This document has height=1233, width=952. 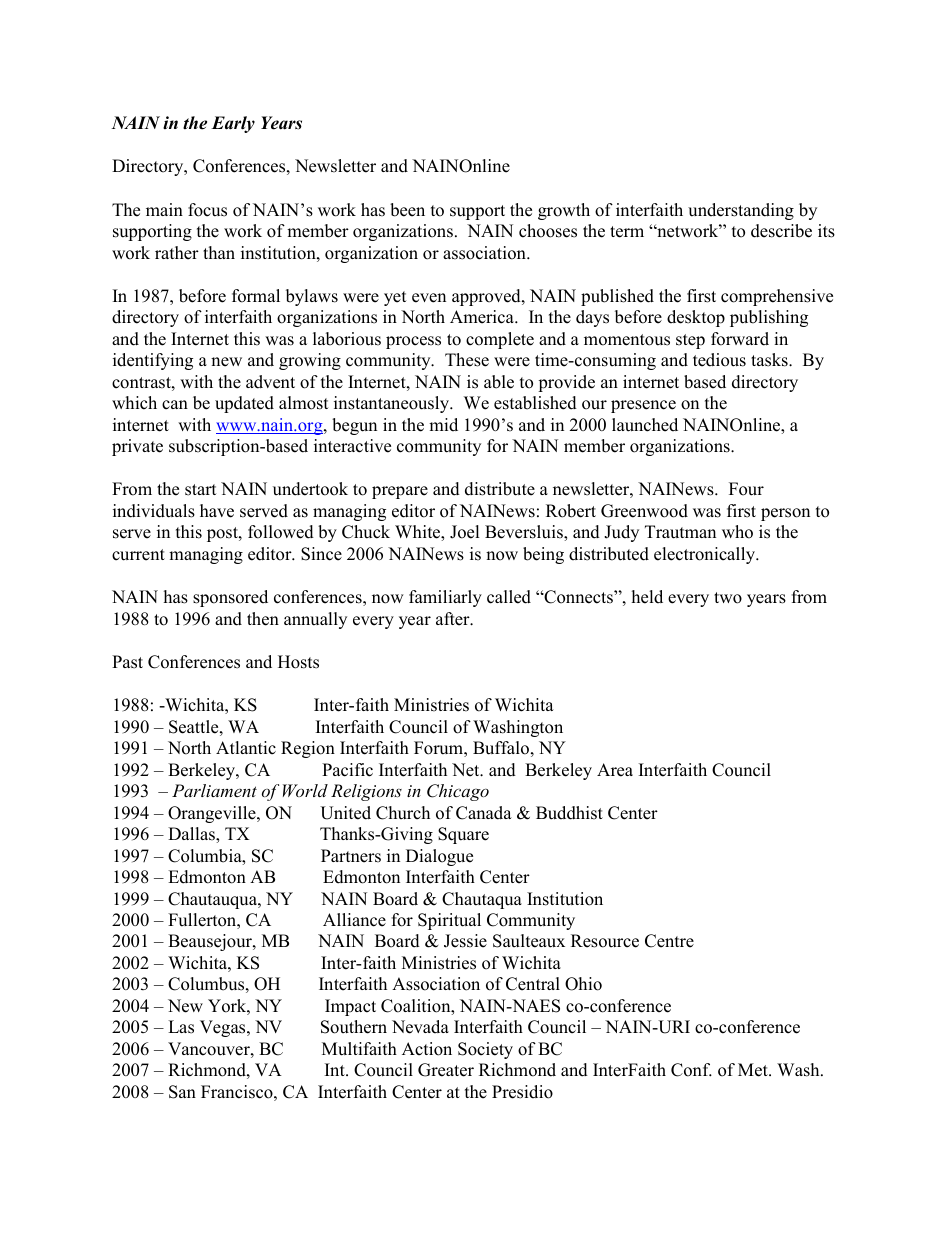 I want to click on familiarly, so click(x=445, y=598).
